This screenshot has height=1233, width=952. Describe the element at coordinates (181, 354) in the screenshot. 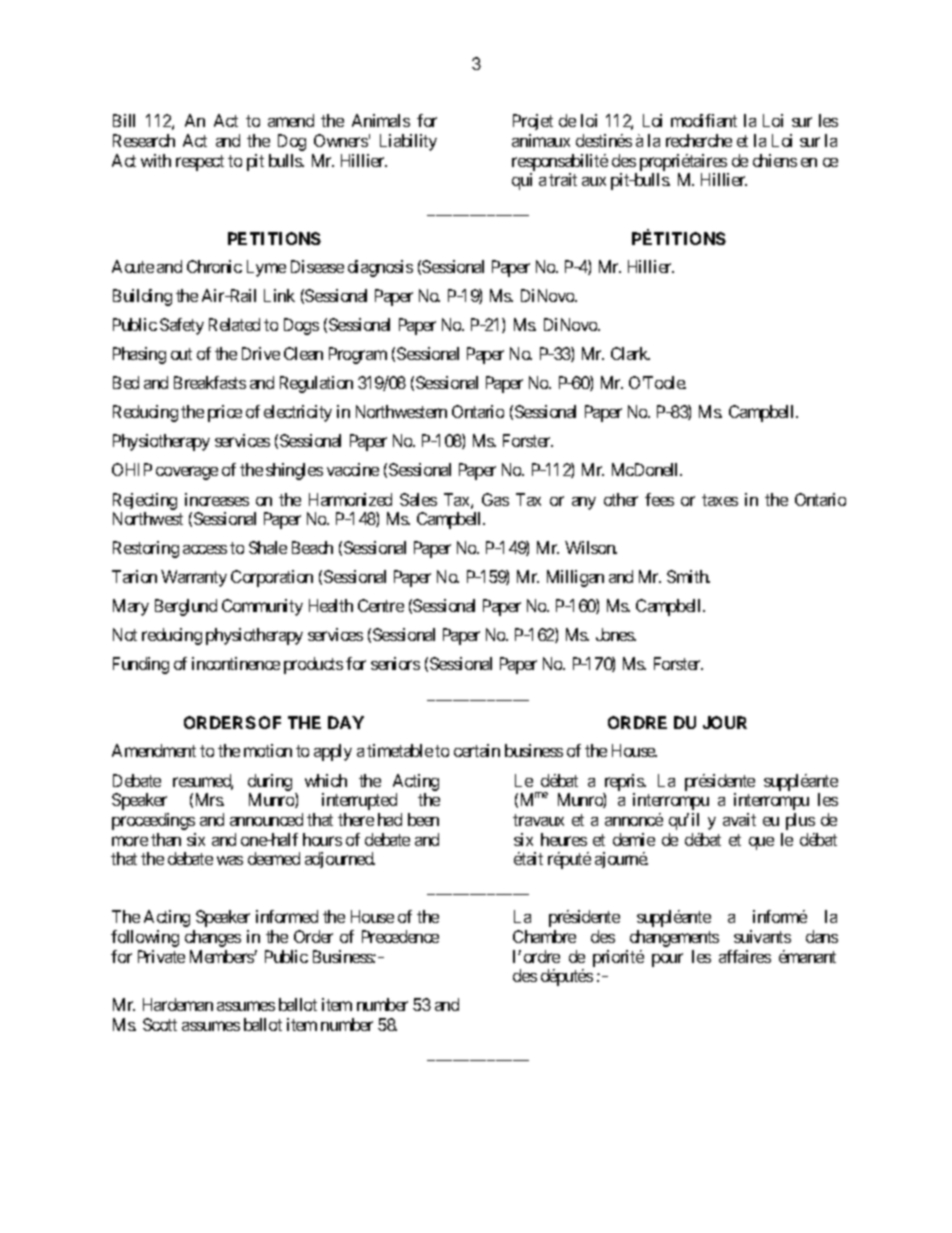

I see `out` at that location.
